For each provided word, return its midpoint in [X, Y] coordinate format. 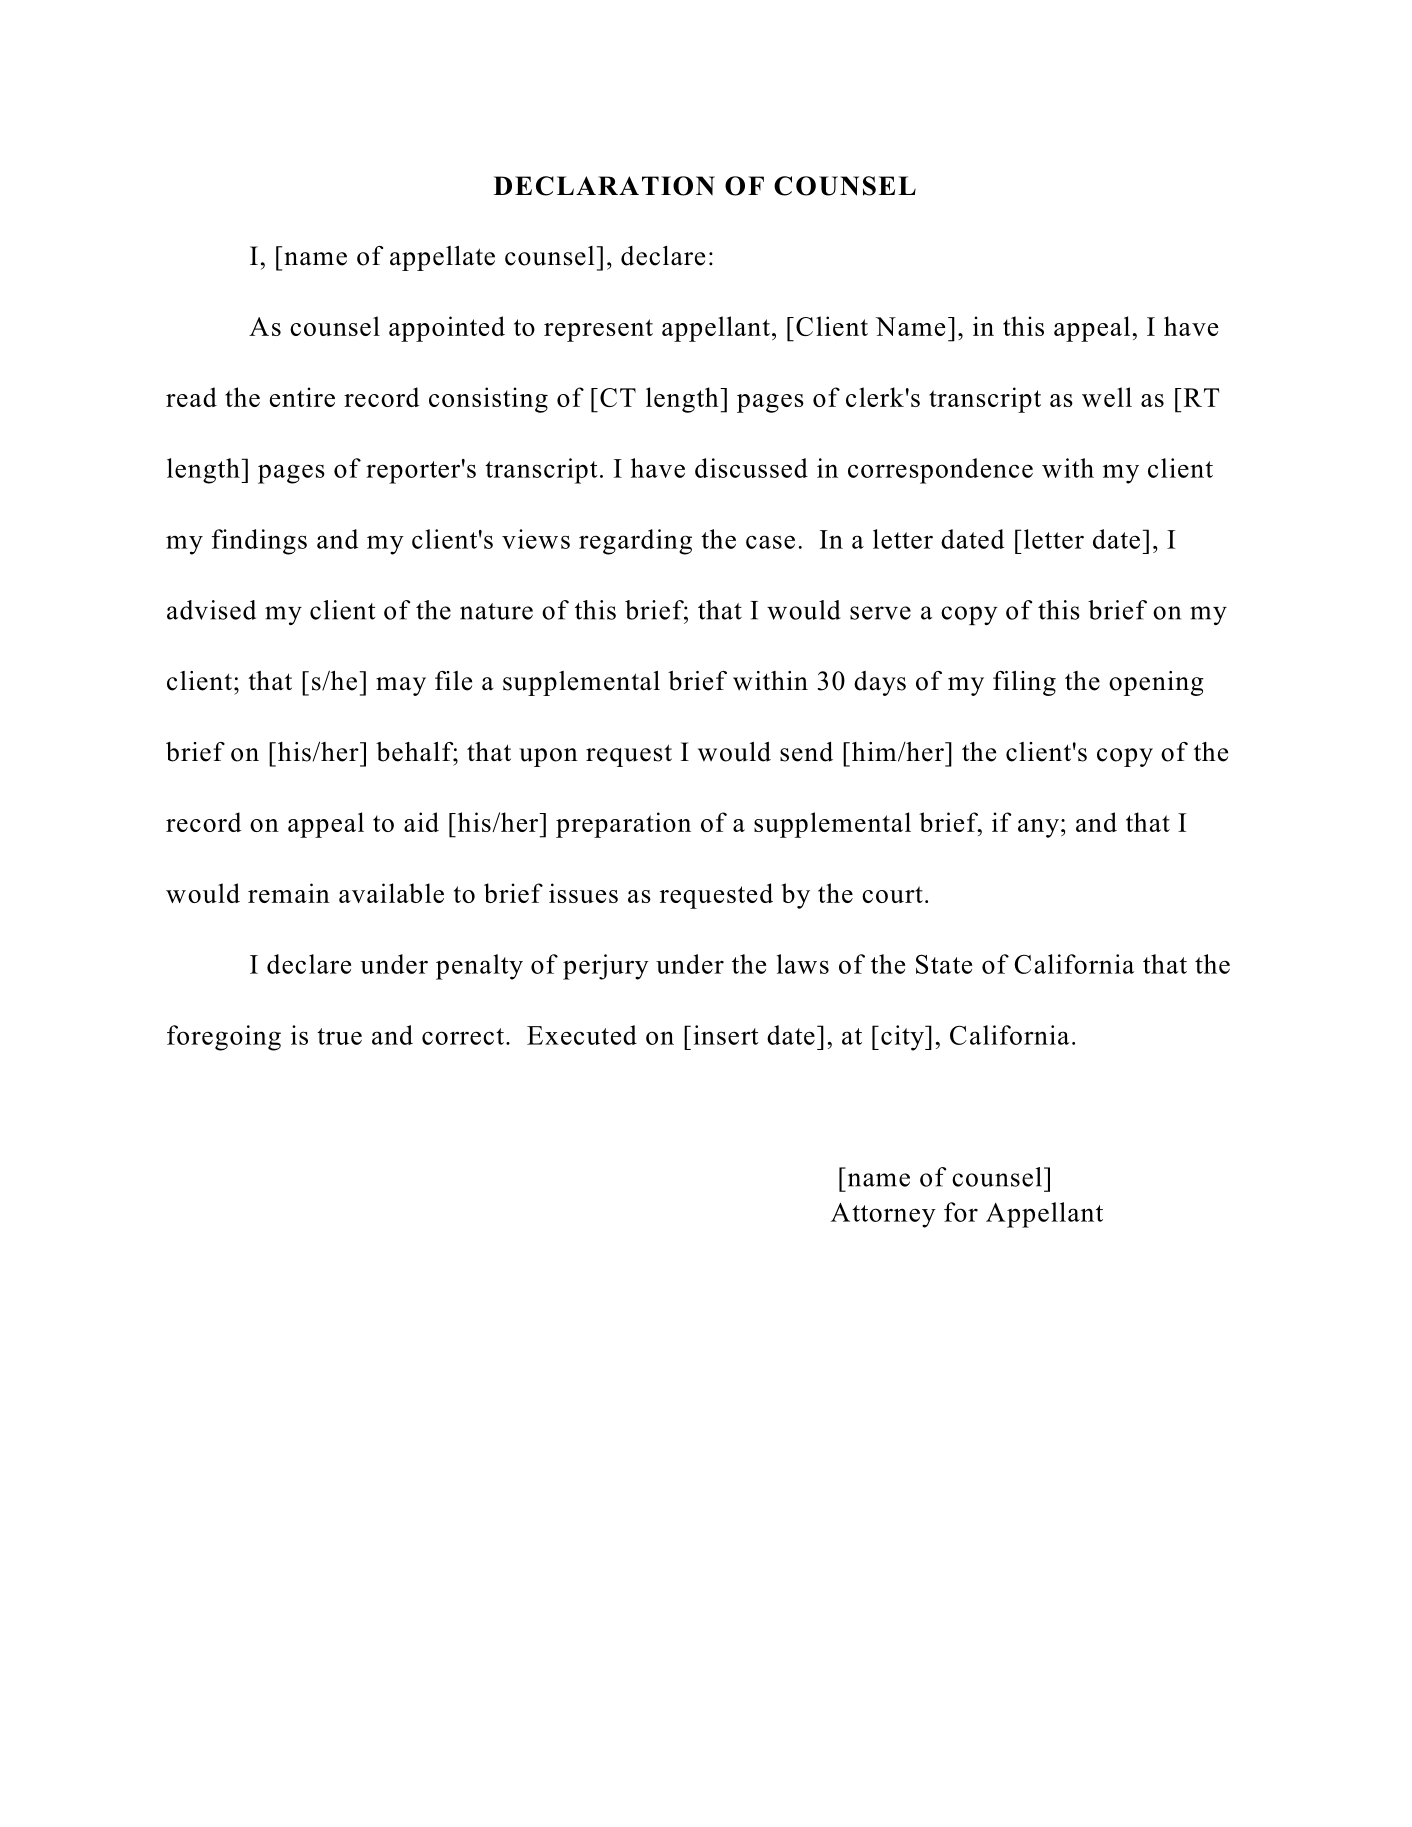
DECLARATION [604, 186]
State [944, 964]
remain [289, 893]
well [1107, 397]
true [339, 1036]
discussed [751, 468]
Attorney [883, 1215]
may [401, 686]
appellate [442, 258]
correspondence [940, 471]
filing [1024, 683]
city [903, 1038]
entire [302, 397]
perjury [606, 967]
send [806, 752]
